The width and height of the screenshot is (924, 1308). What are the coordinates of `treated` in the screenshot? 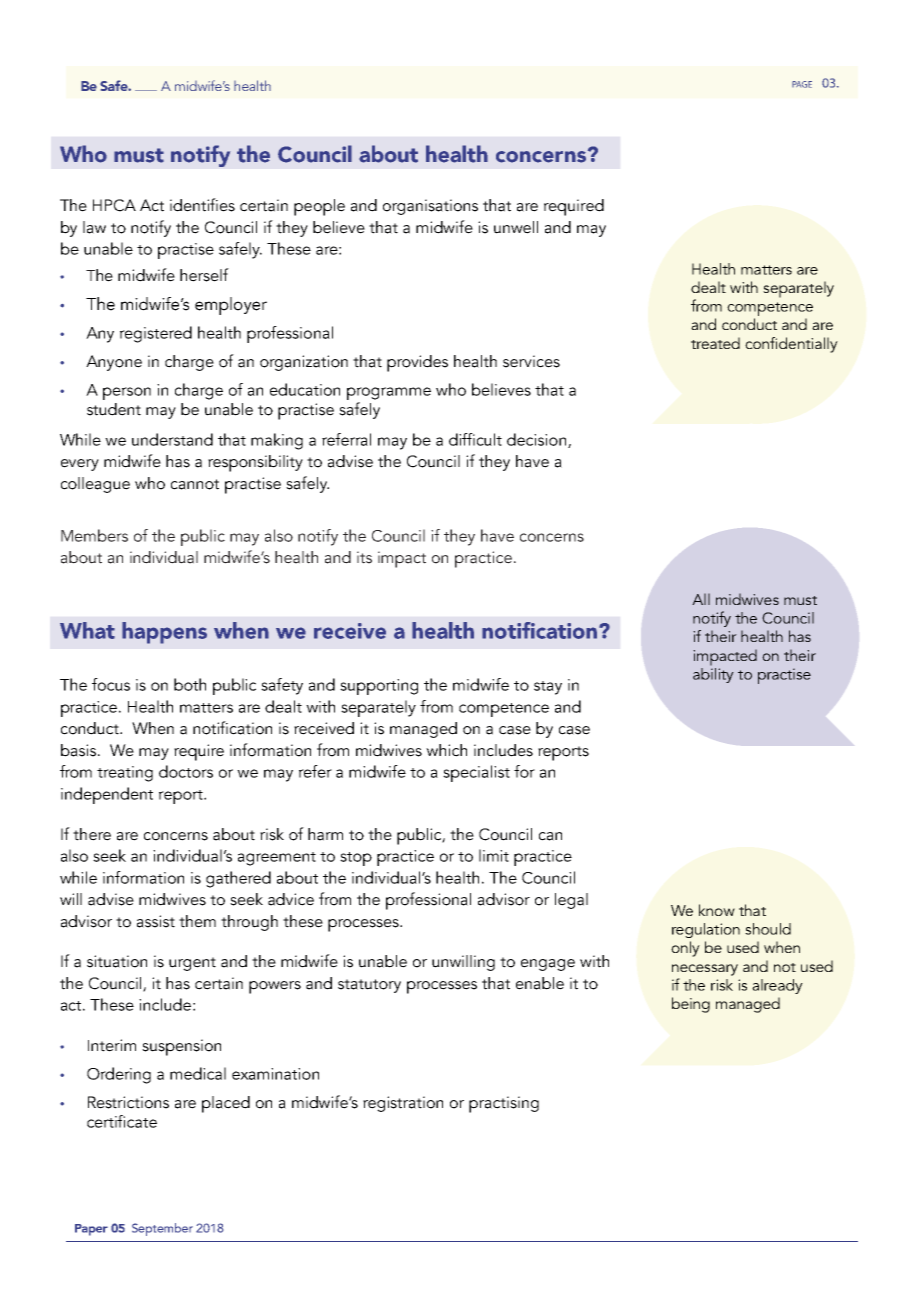 It's located at (715, 343).
